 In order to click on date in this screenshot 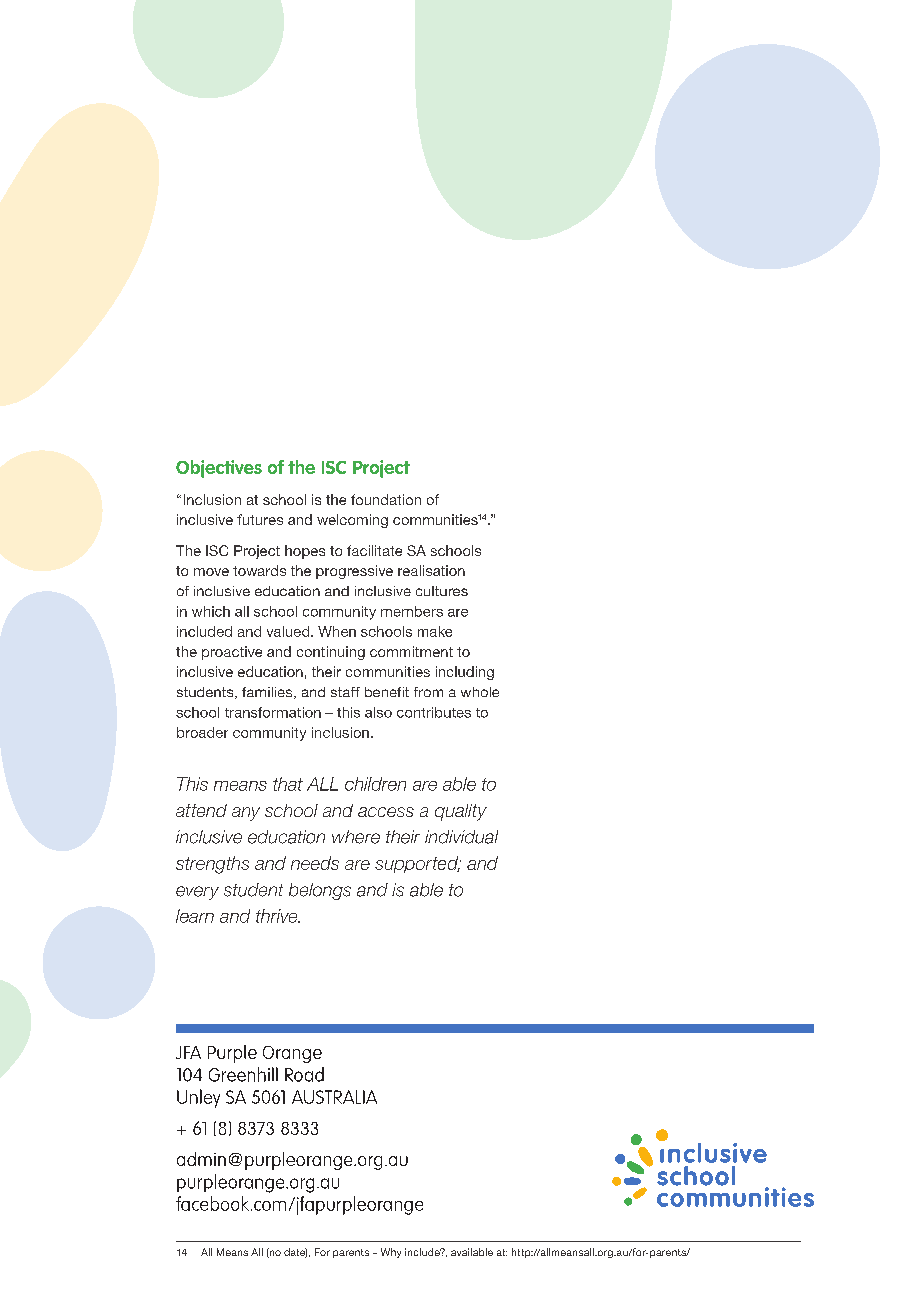, I will do `click(295, 1253)`.
